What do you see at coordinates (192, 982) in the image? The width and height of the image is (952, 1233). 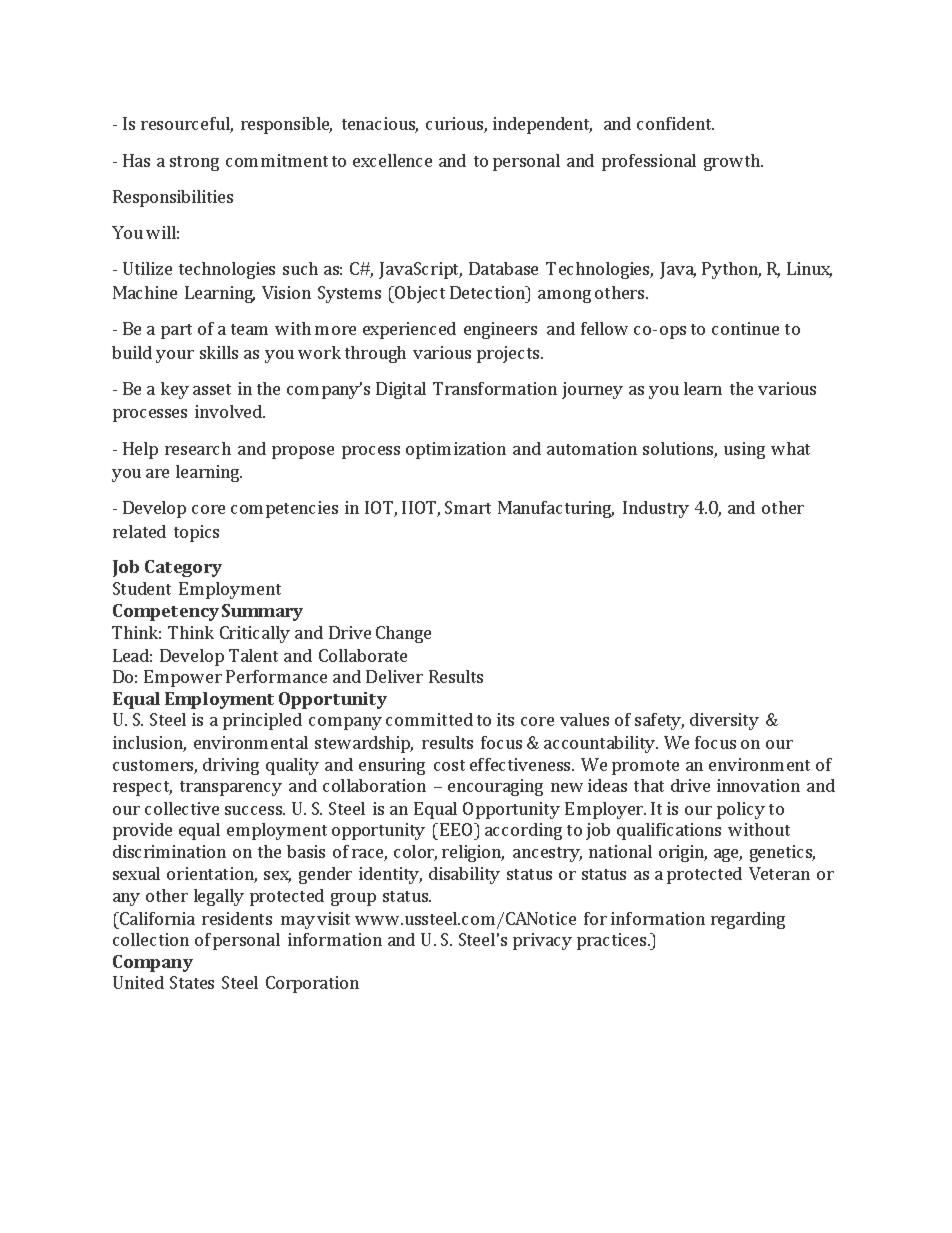 I see `States` at bounding box center [192, 982].
